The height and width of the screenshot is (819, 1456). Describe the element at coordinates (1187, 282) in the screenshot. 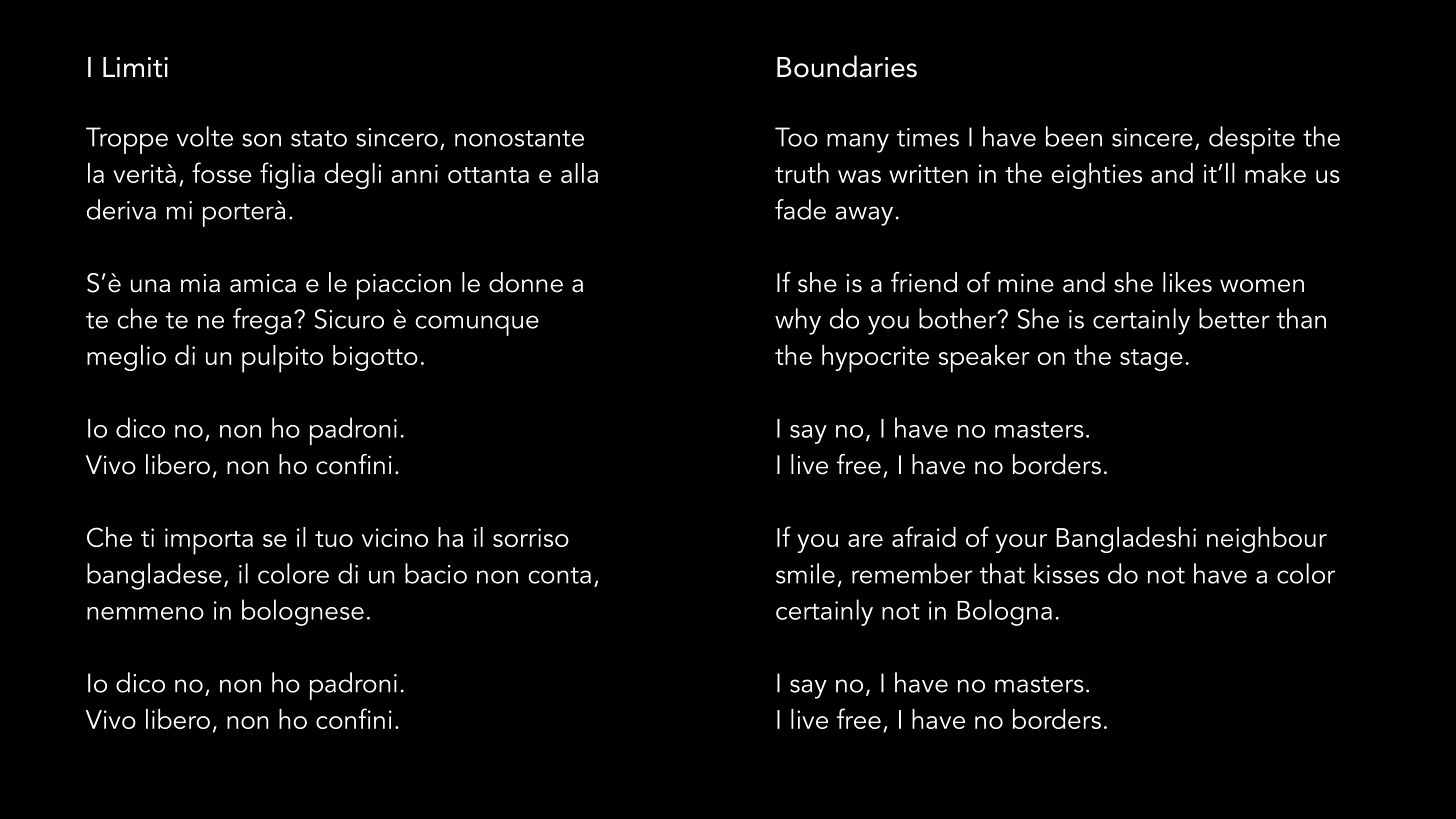

I see `likes` at that location.
